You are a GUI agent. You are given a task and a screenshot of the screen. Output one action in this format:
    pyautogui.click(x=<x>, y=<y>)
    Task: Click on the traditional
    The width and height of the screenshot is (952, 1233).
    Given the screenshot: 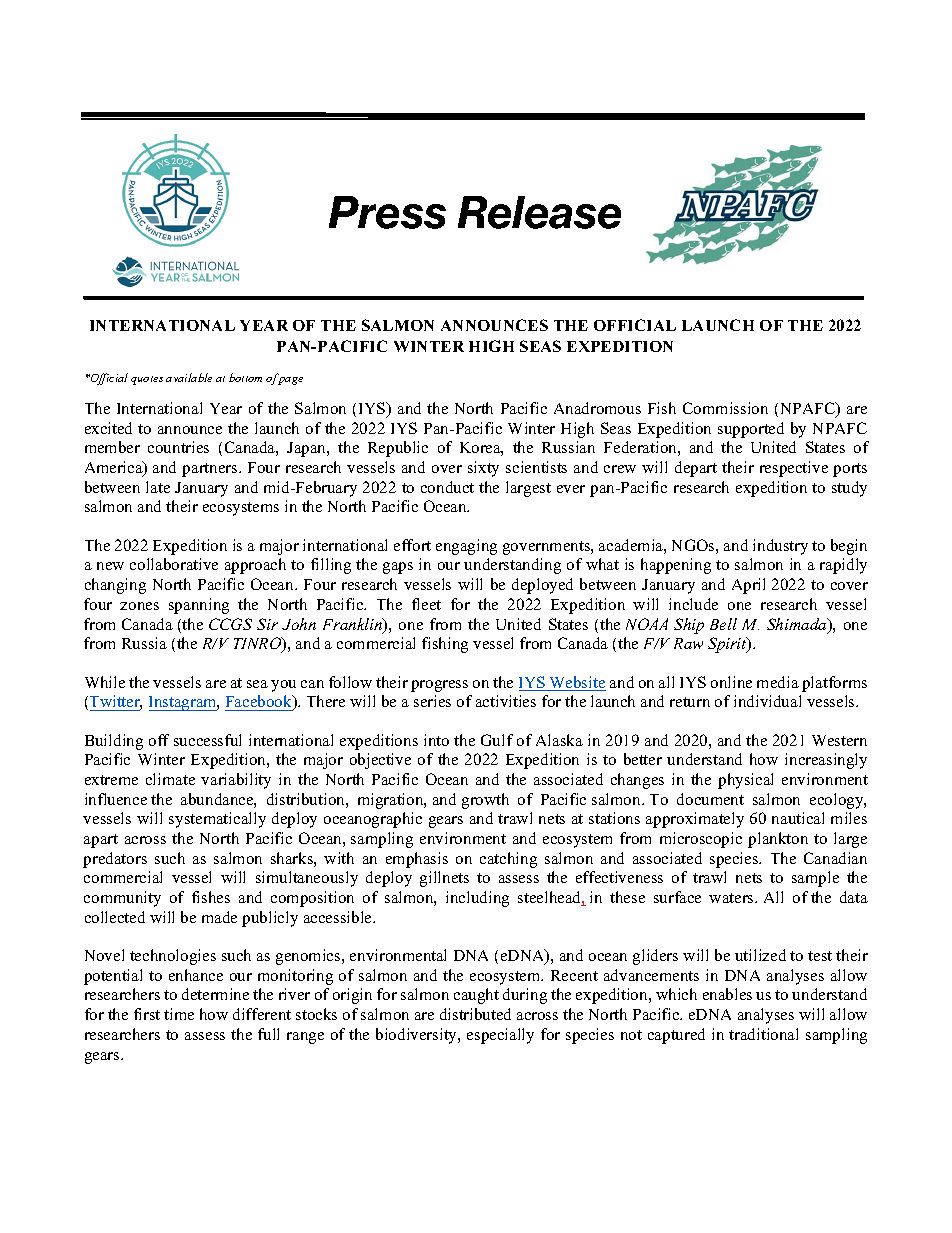 What is the action you would take?
    pyautogui.click(x=763, y=1034)
